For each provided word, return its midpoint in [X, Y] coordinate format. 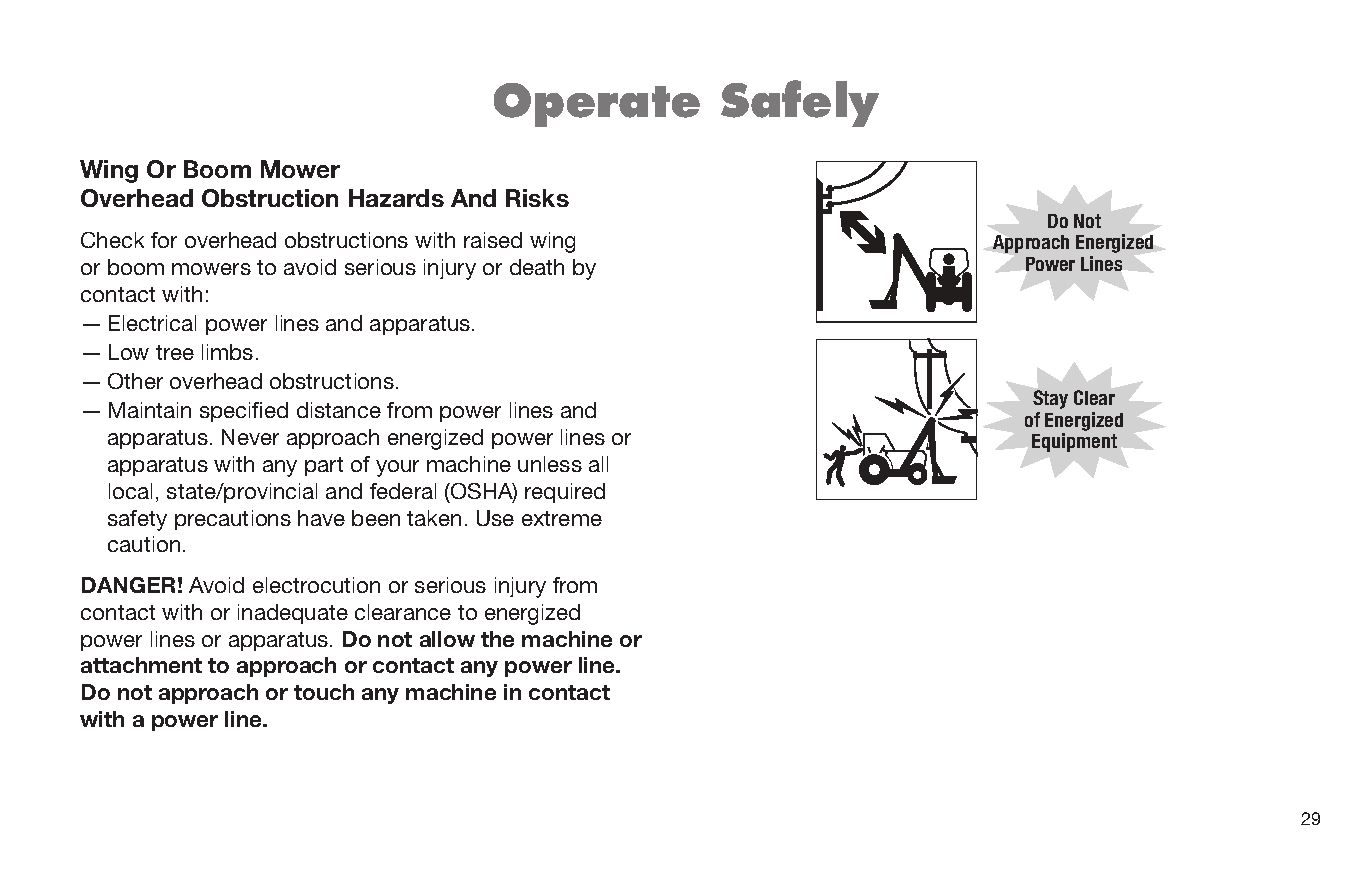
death [537, 267]
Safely [800, 103]
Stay [1050, 399]
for [164, 240]
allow [447, 639]
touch [324, 692]
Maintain [150, 410]
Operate [597, 105]
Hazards [396, 198]
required [565, 493]
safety [137, 520]
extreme [562, 518]
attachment [141, 665]
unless [550, 464]
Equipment [1074, 442]
